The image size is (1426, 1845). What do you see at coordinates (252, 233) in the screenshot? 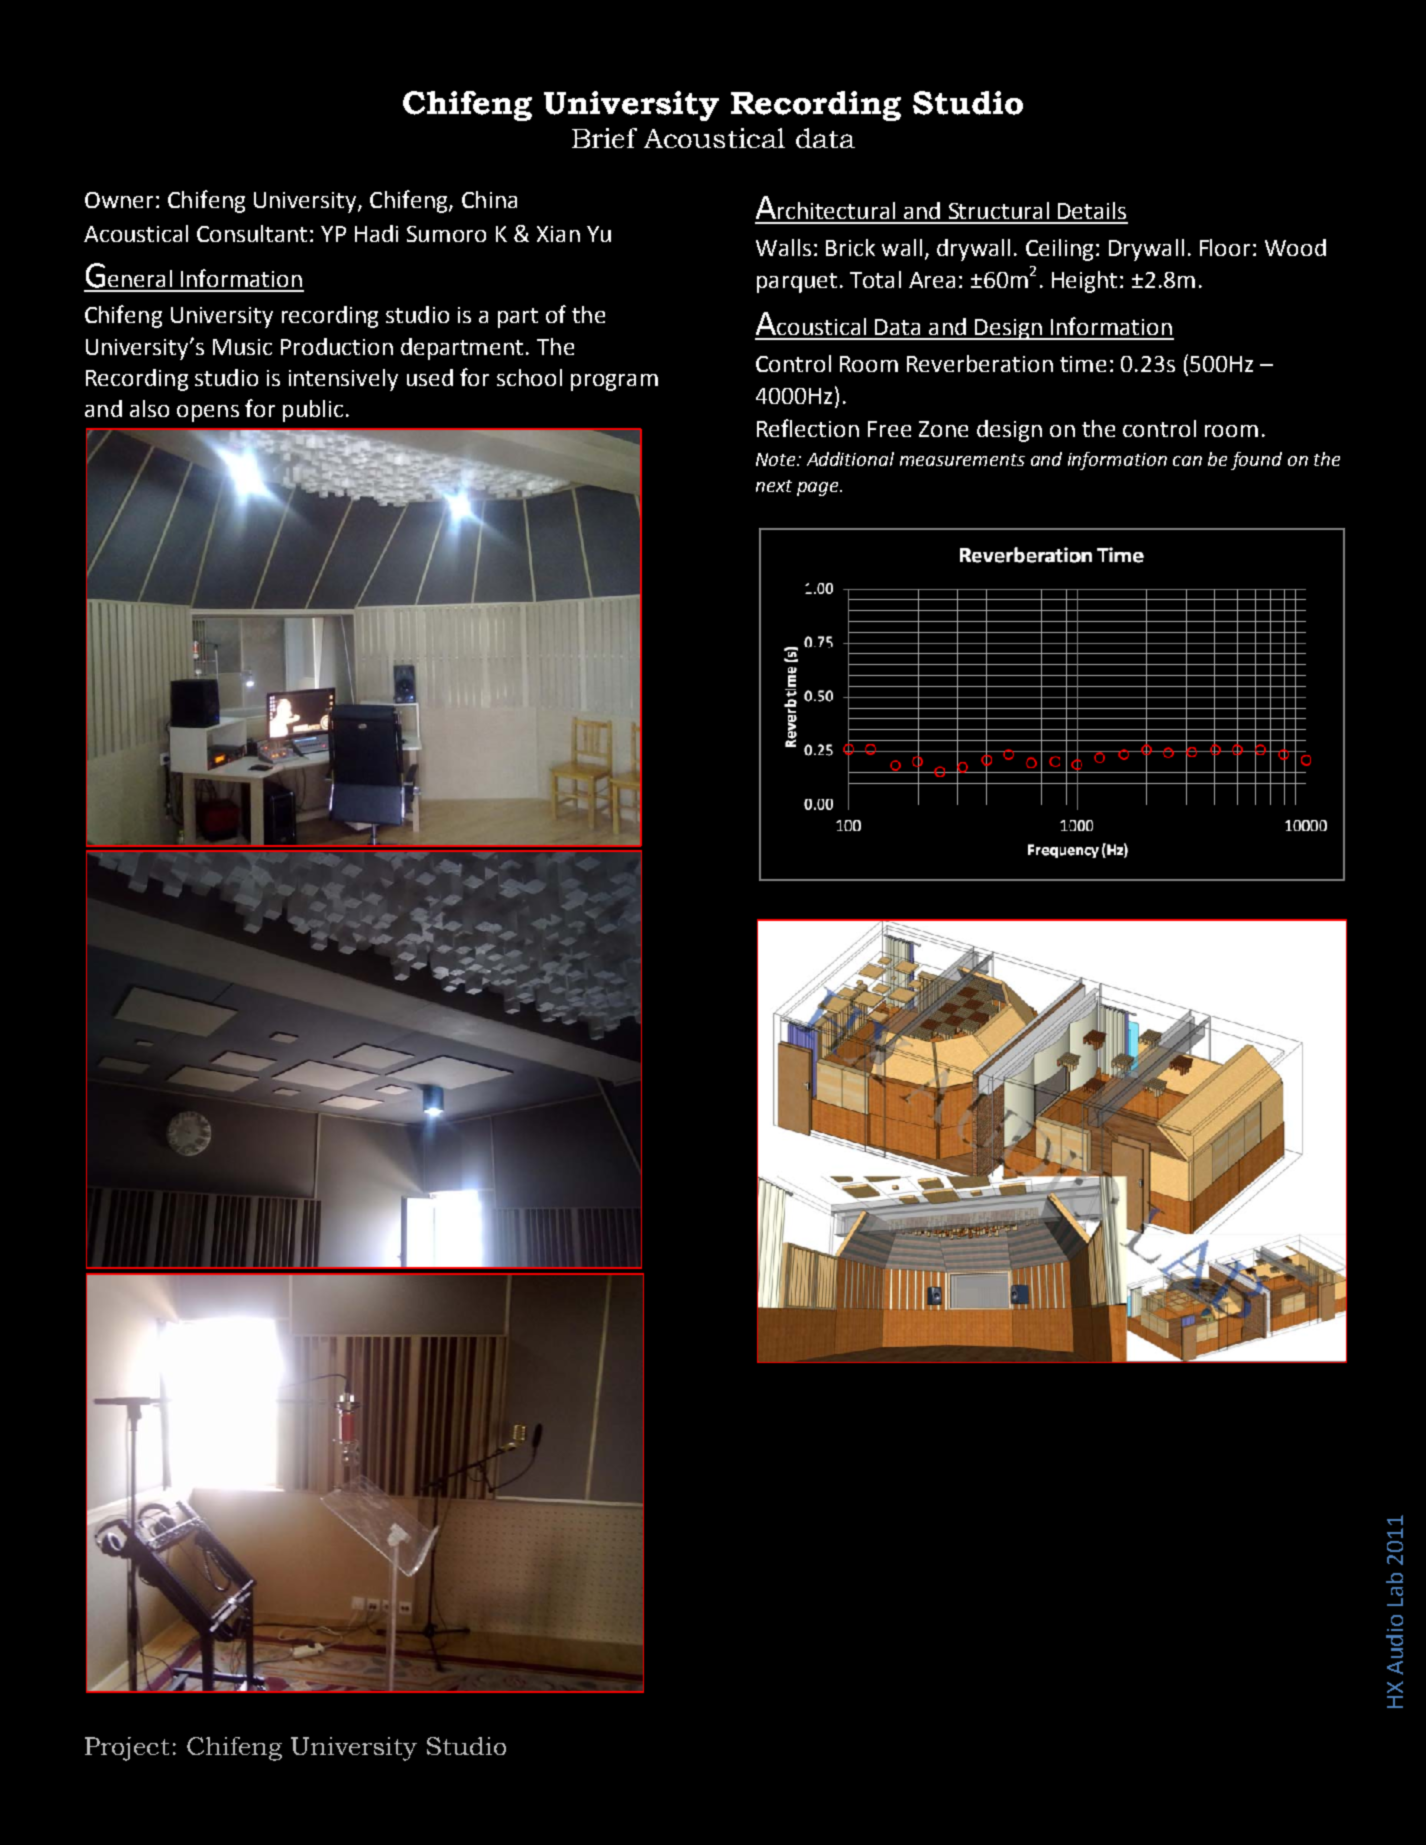
I see `Consultant` at bounding box center [252, 233].
